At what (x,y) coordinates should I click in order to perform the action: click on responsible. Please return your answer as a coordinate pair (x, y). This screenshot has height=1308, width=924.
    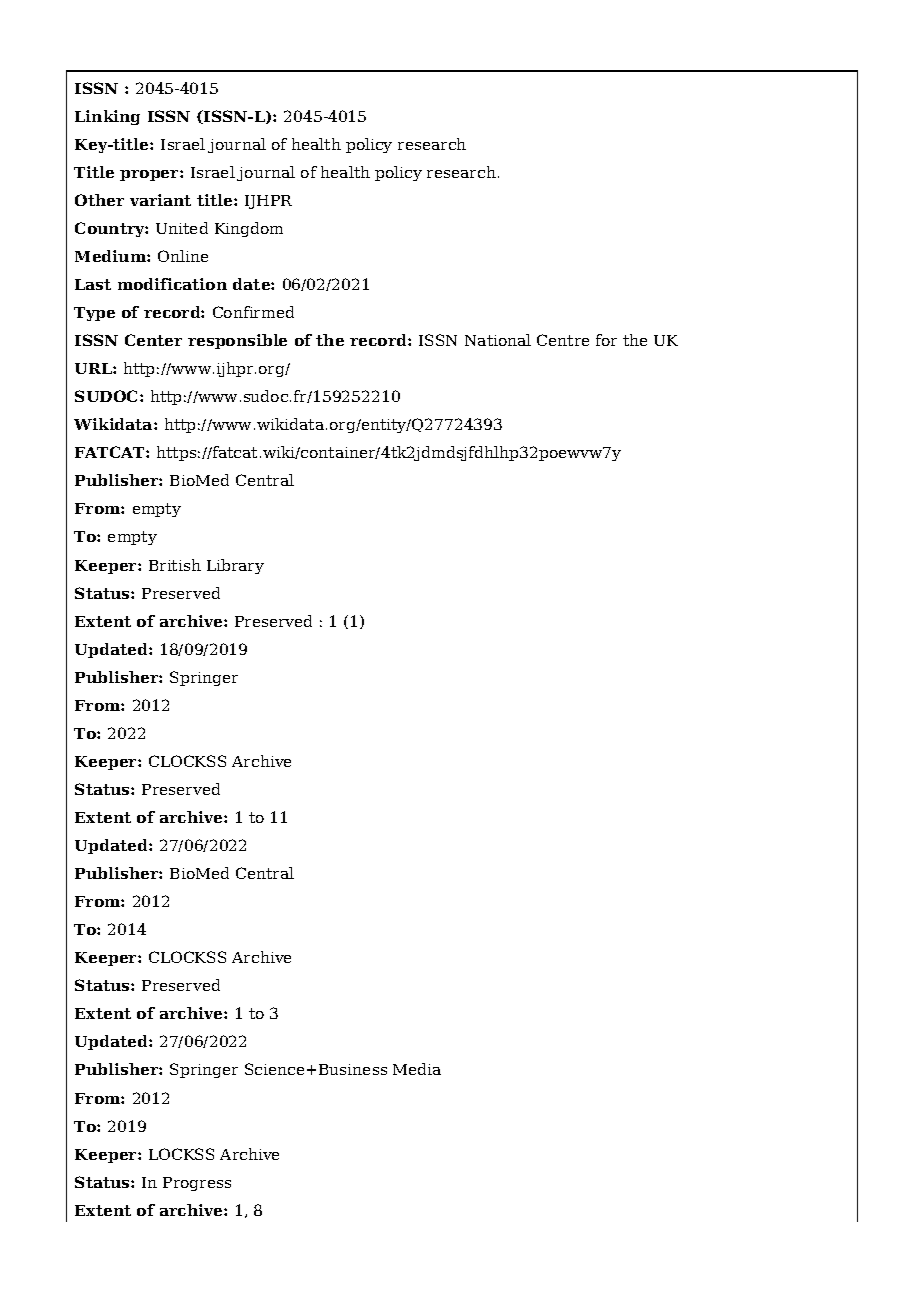
    Looking at the image, I should click on (237, 341).
